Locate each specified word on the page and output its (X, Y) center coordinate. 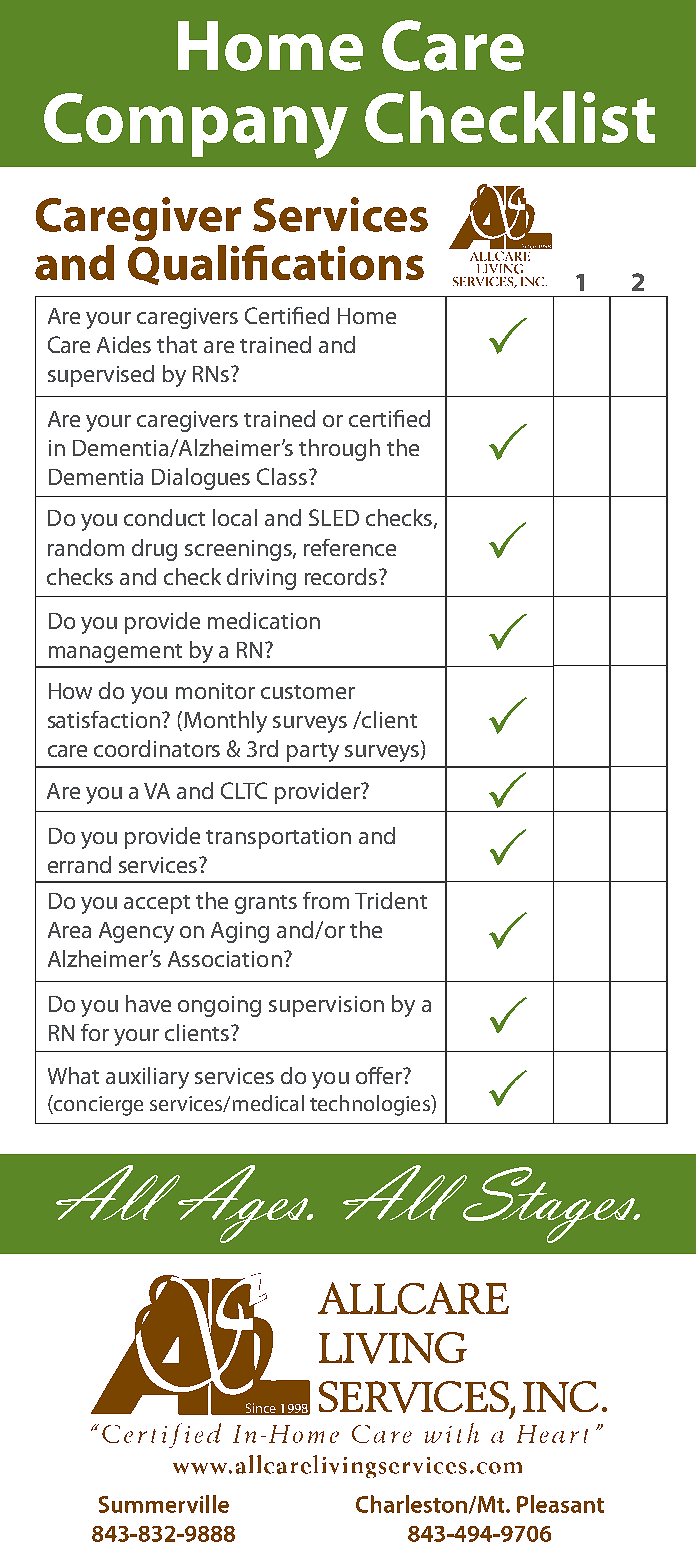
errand (79, 864)
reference (350, 547)
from (326, 900)
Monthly (225, 722)
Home (367, 316)
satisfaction (104, 719)
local (235, 517)
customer (308, 692)
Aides (124, 344)
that (177, 344)
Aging (240, 932)
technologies (371, 1105)
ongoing (219, 1006)
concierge (97, 1105)
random (86, 547)
